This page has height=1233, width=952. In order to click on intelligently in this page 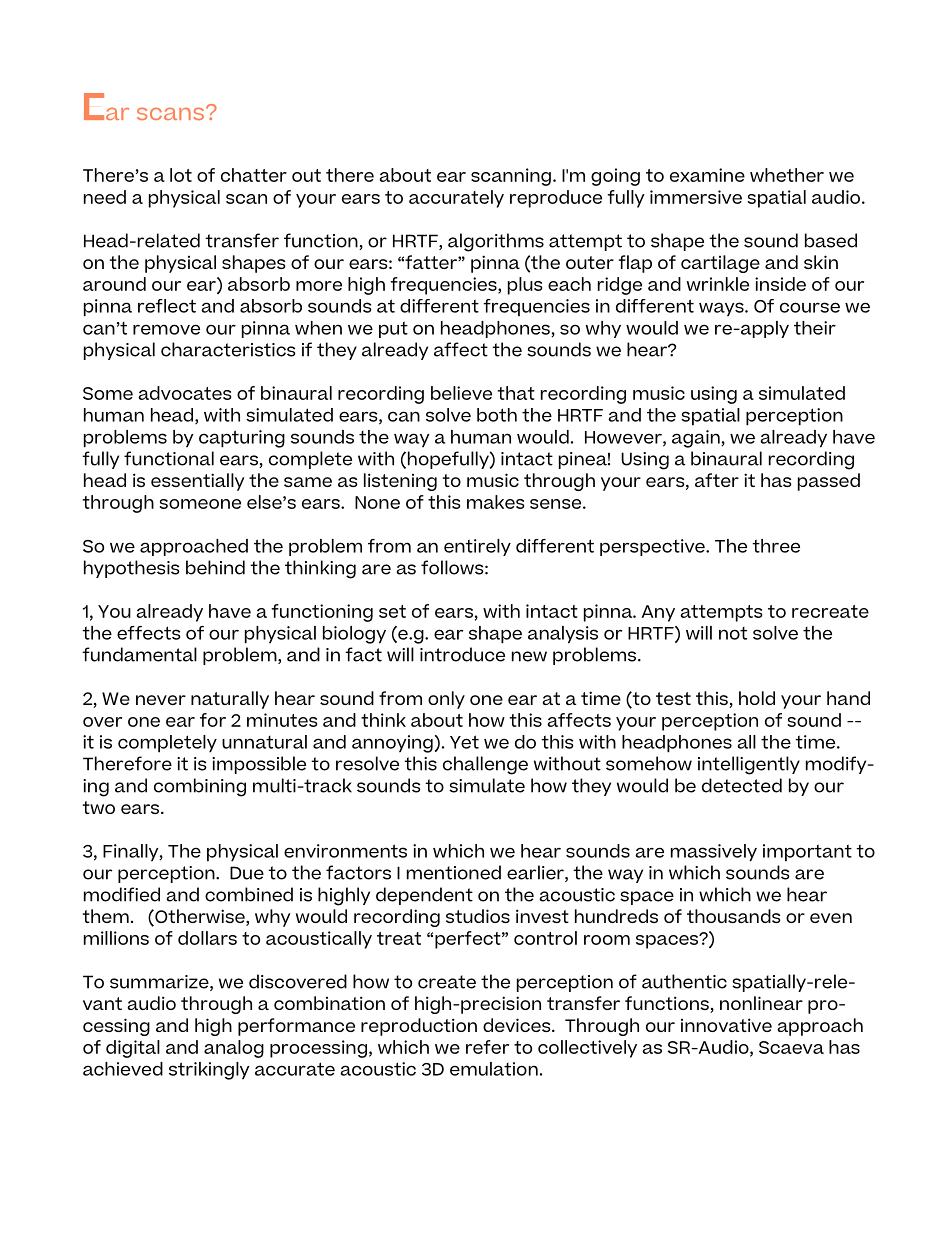, I will do `click(749, 765)`.
